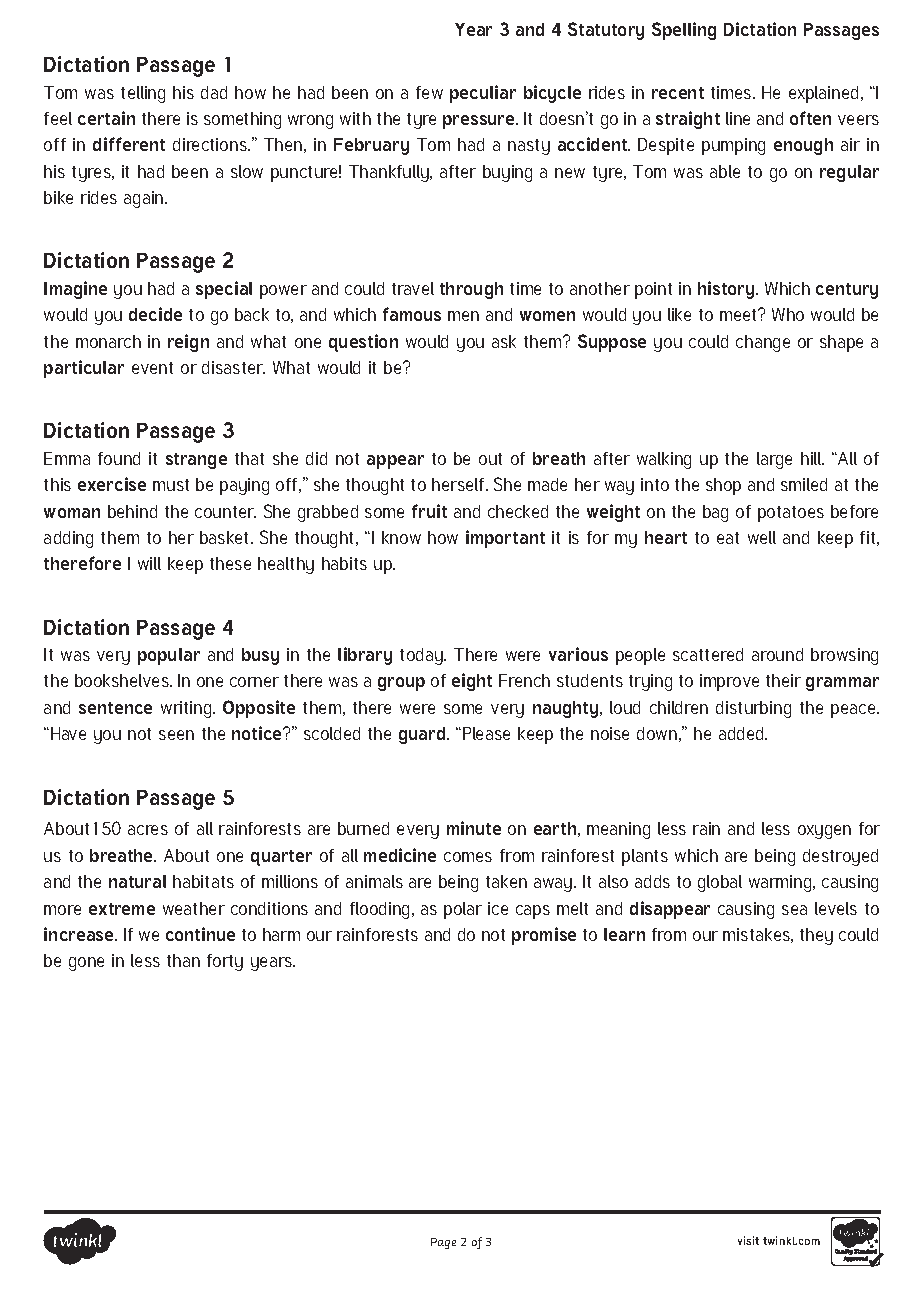 The image size is (924, 1308). Describe the element at coordinates (169, 656) in the screenshot. I see `popular` at that location.
